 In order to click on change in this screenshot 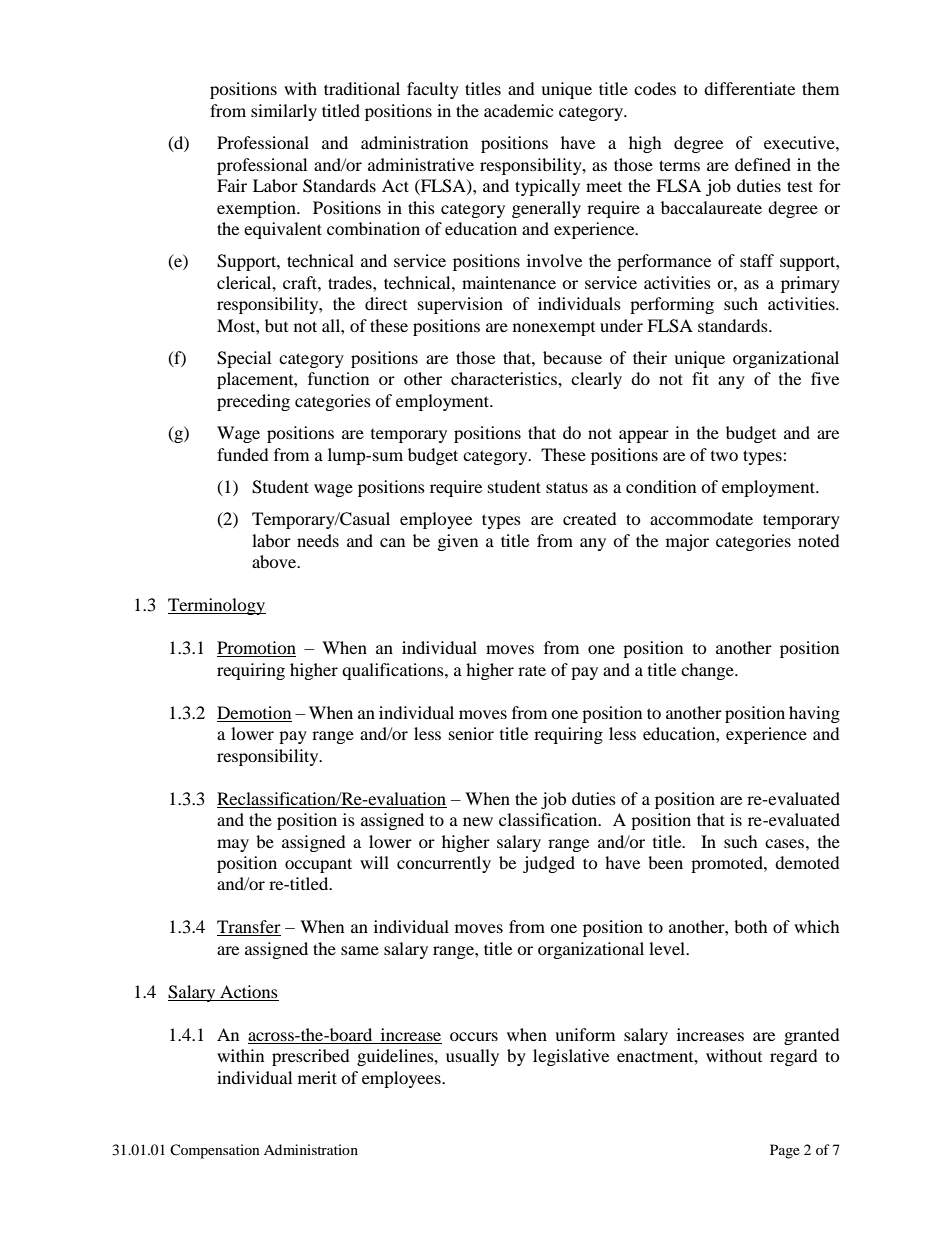, I will do `click(708, 671)`.
